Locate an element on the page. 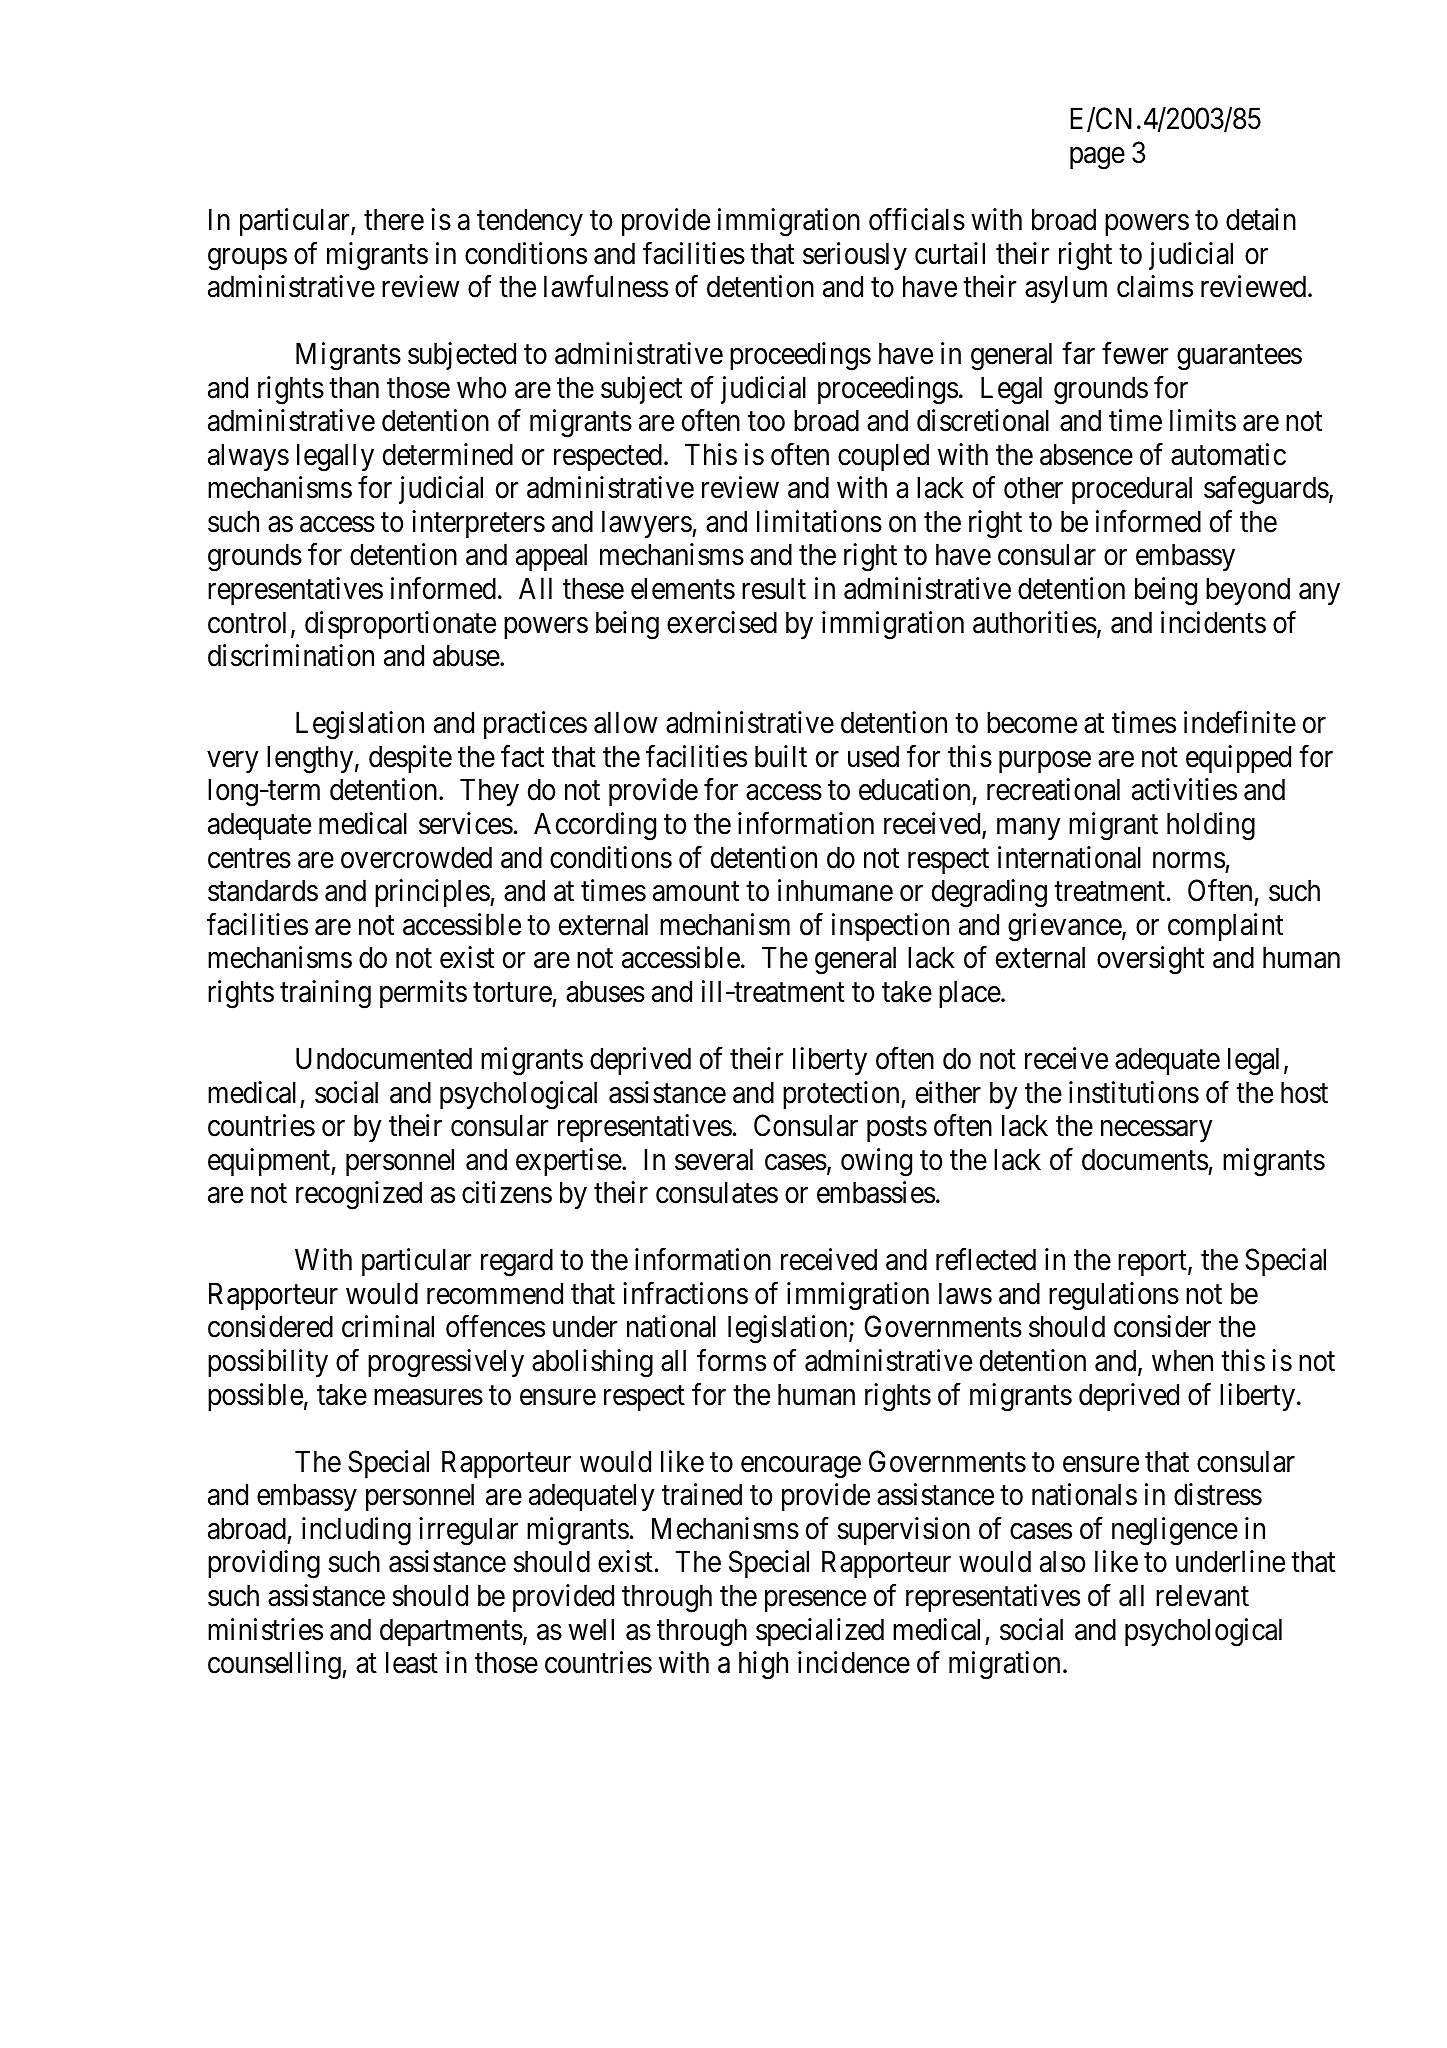 The height and width of the document is (2048, 1447). amount is located at coordinates (696, 892).
